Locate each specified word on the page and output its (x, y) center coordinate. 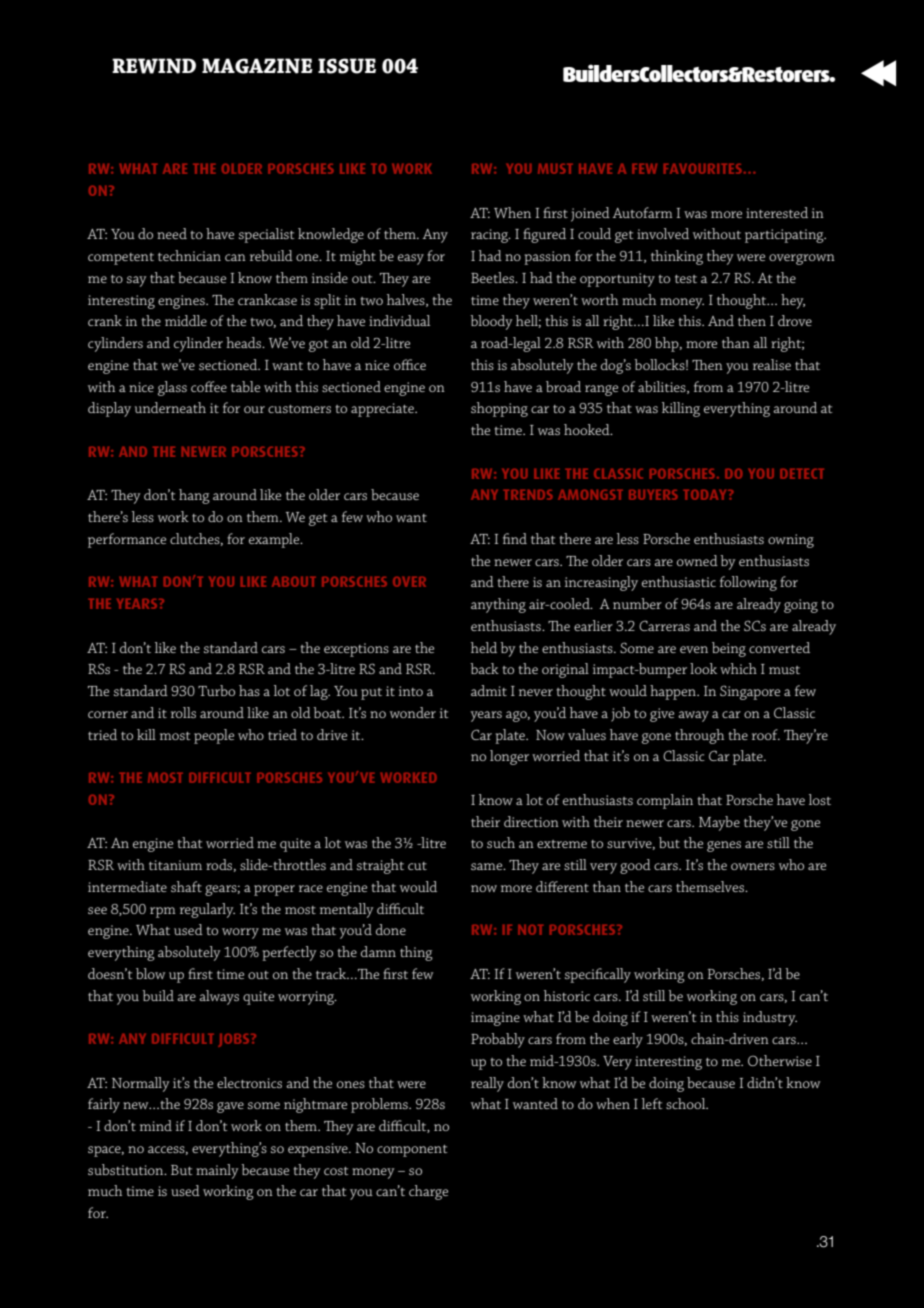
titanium (175, 865)
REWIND (154, 66)
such (501, 842)
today (706, 495)
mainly (217, 1171)
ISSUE (347, 66)
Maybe (719, 823)
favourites (703, 169)
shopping (499, 409)
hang (194, 496)
